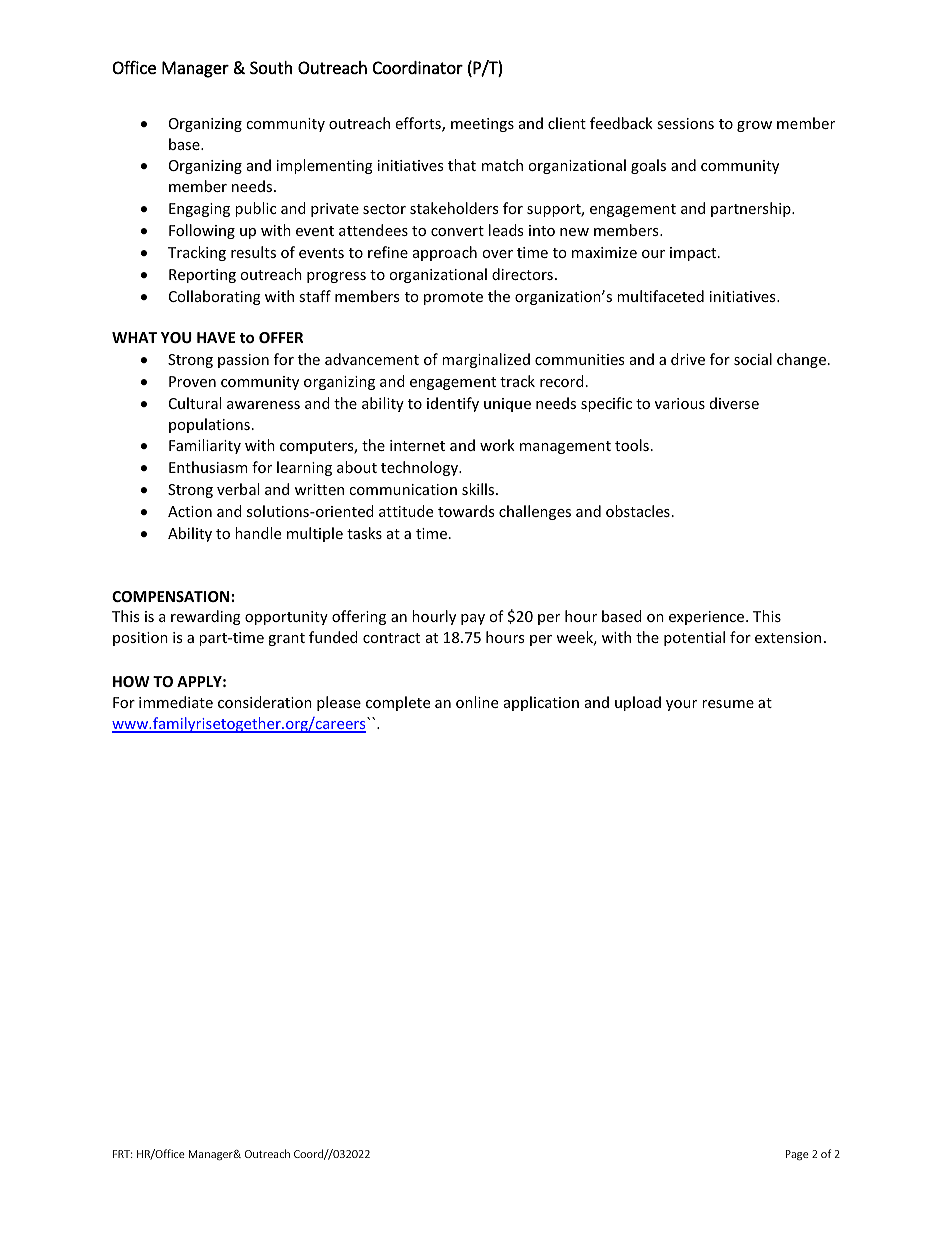  I want to click on immediate, so click(176, 702).
